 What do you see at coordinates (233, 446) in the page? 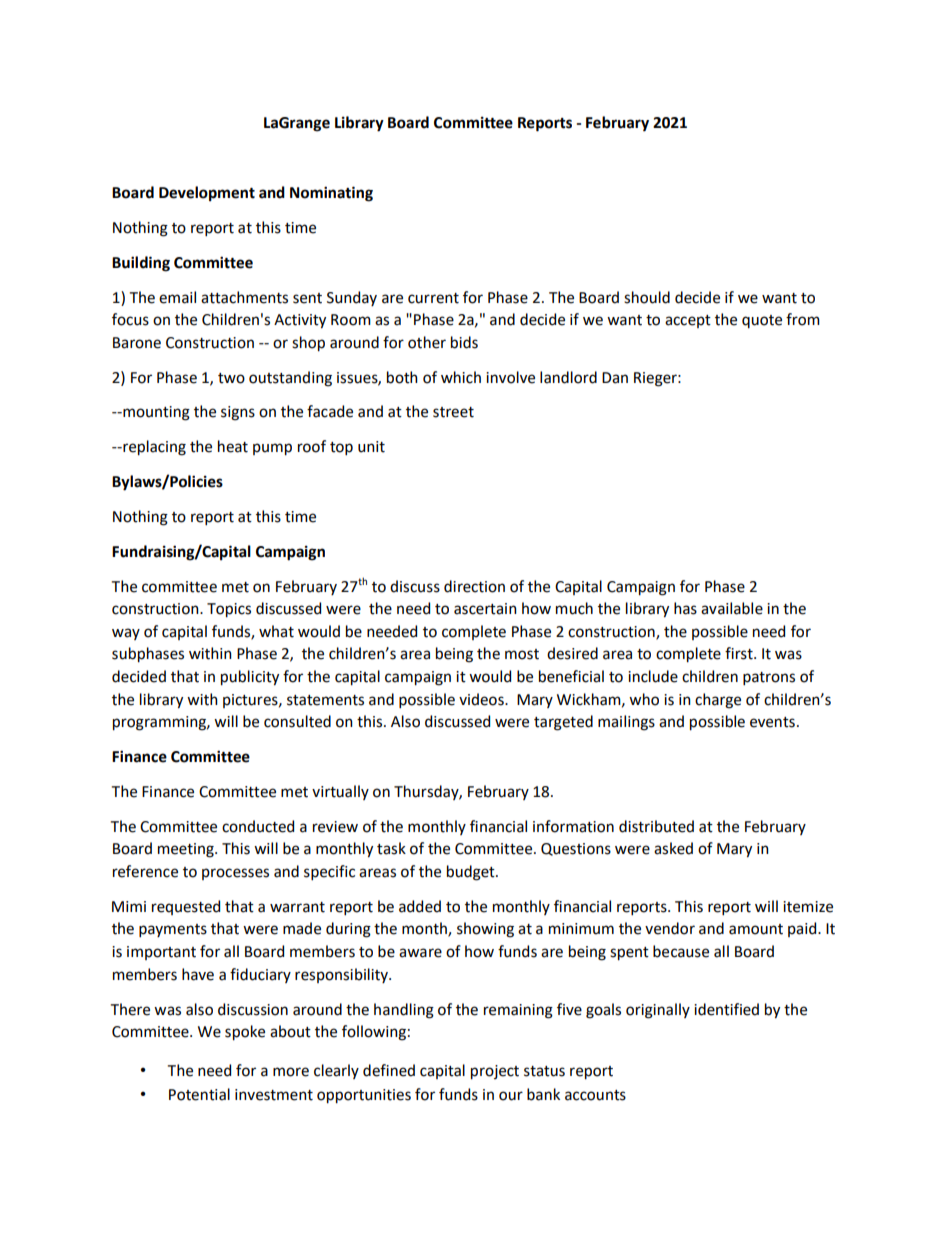
I see `heat` at bounding box center [233, 446].
